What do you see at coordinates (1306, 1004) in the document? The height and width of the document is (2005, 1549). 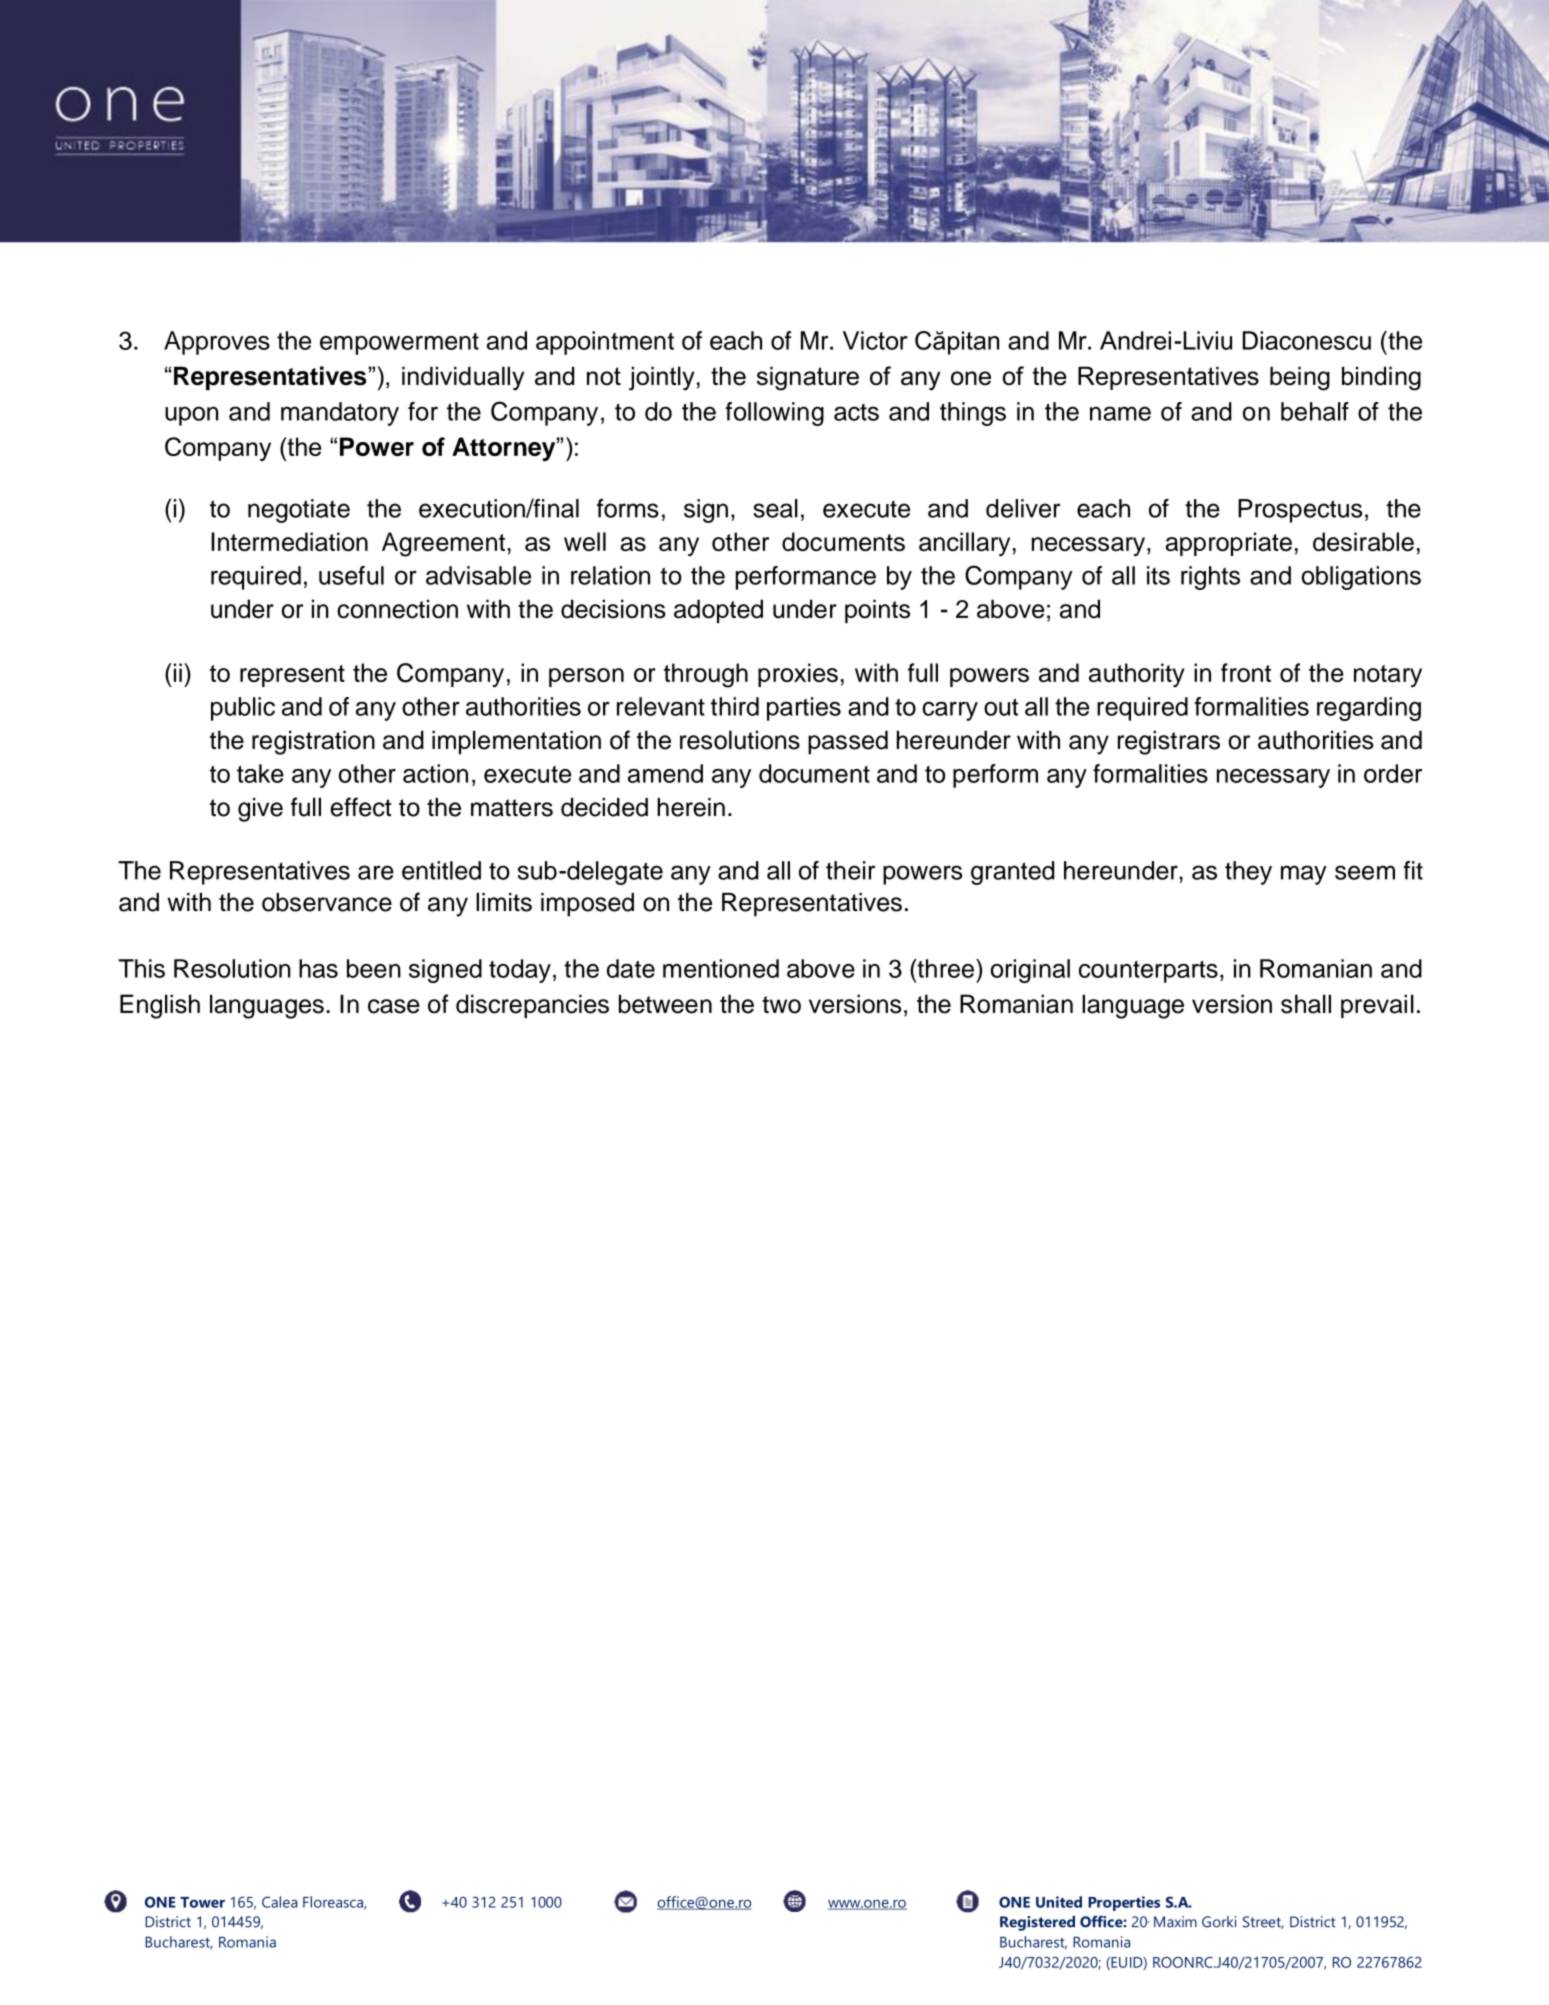 I see `shall` at bounding box center [1306, 1004].
